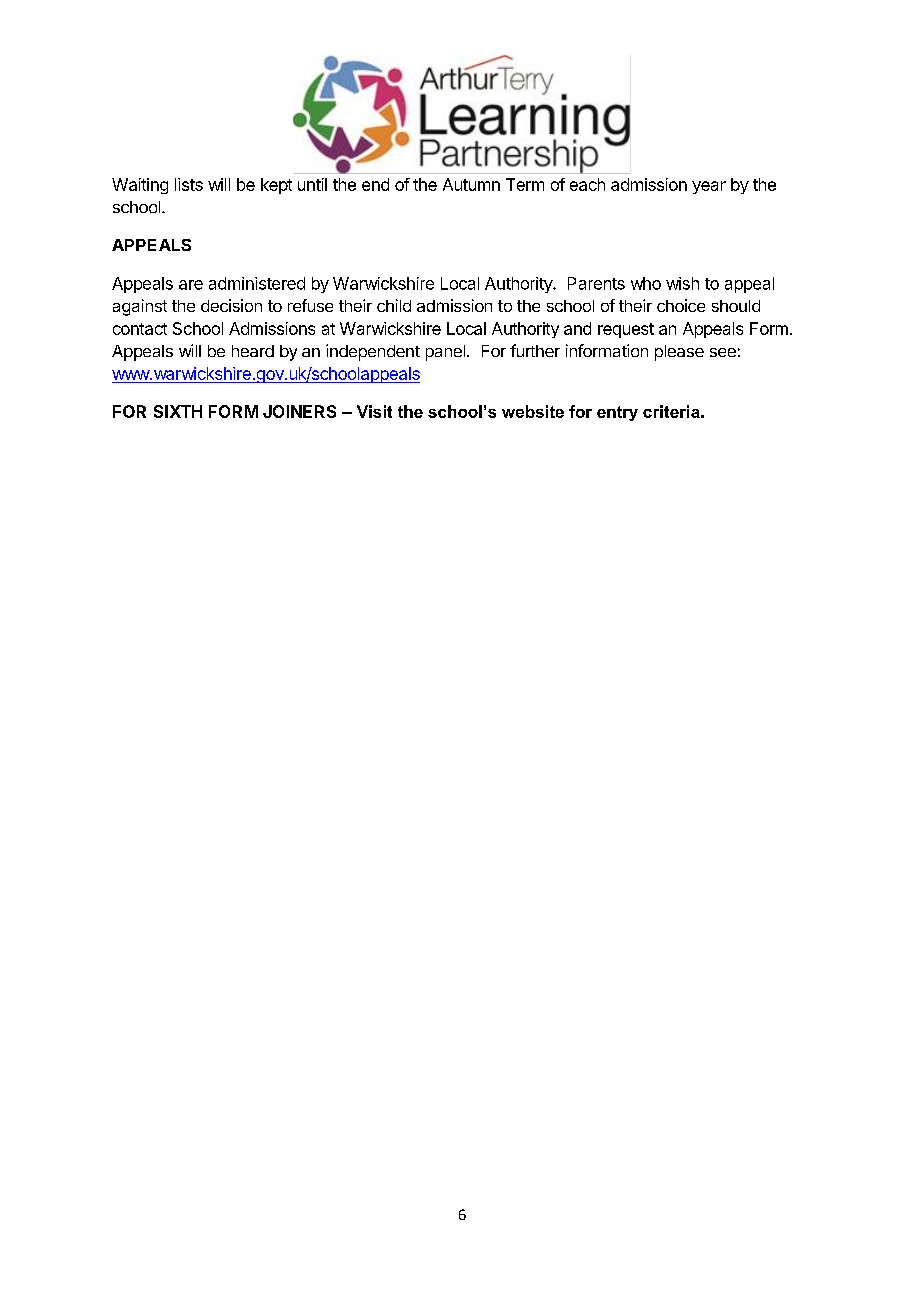 Image resolution: width=924 pixels, height=1307 pixels. Describe the element at coordinates (626, 330) in the screenshot. I see `request` at that location.
